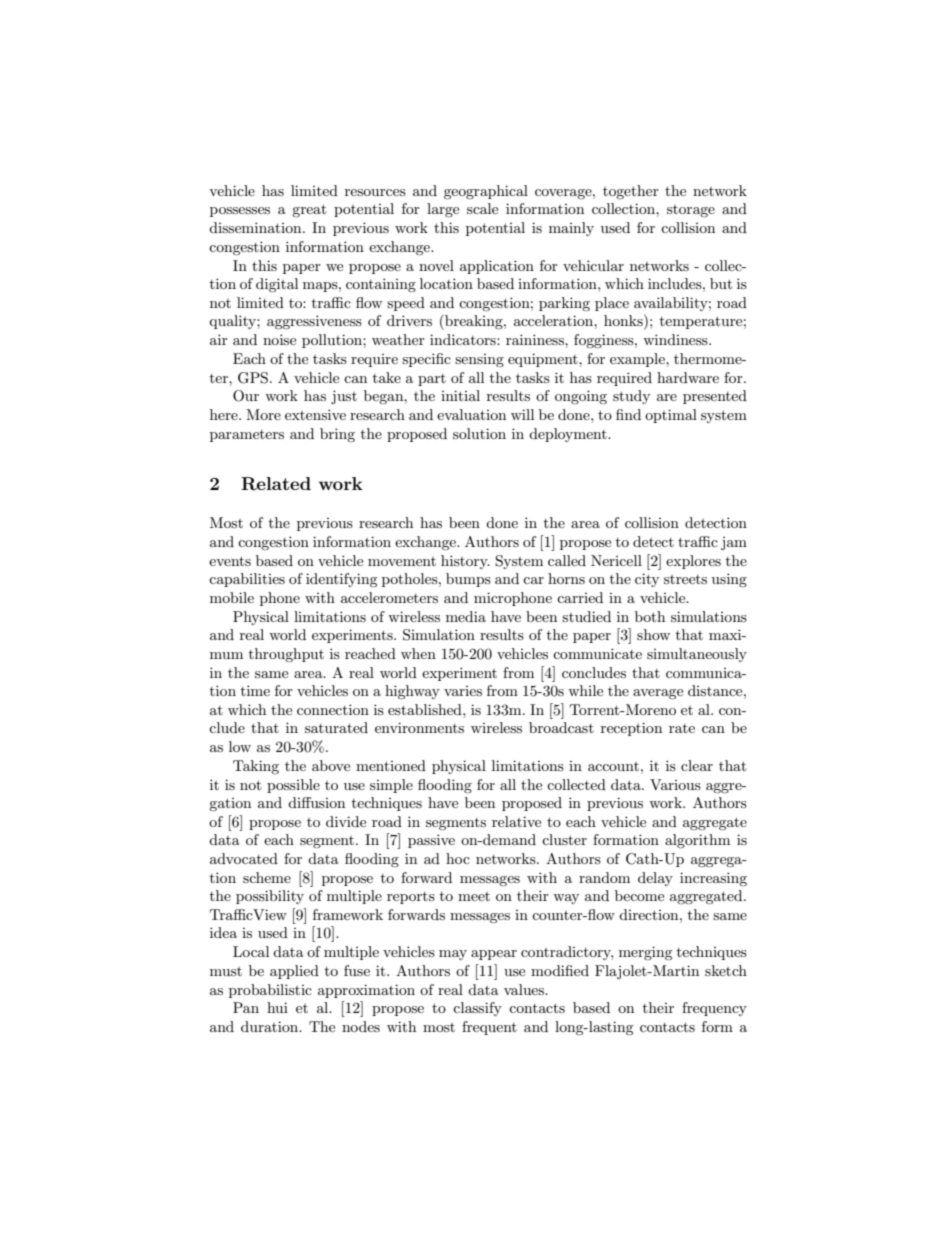 The image size is (952, 1233). I want to click on both, so click(650, 616).
